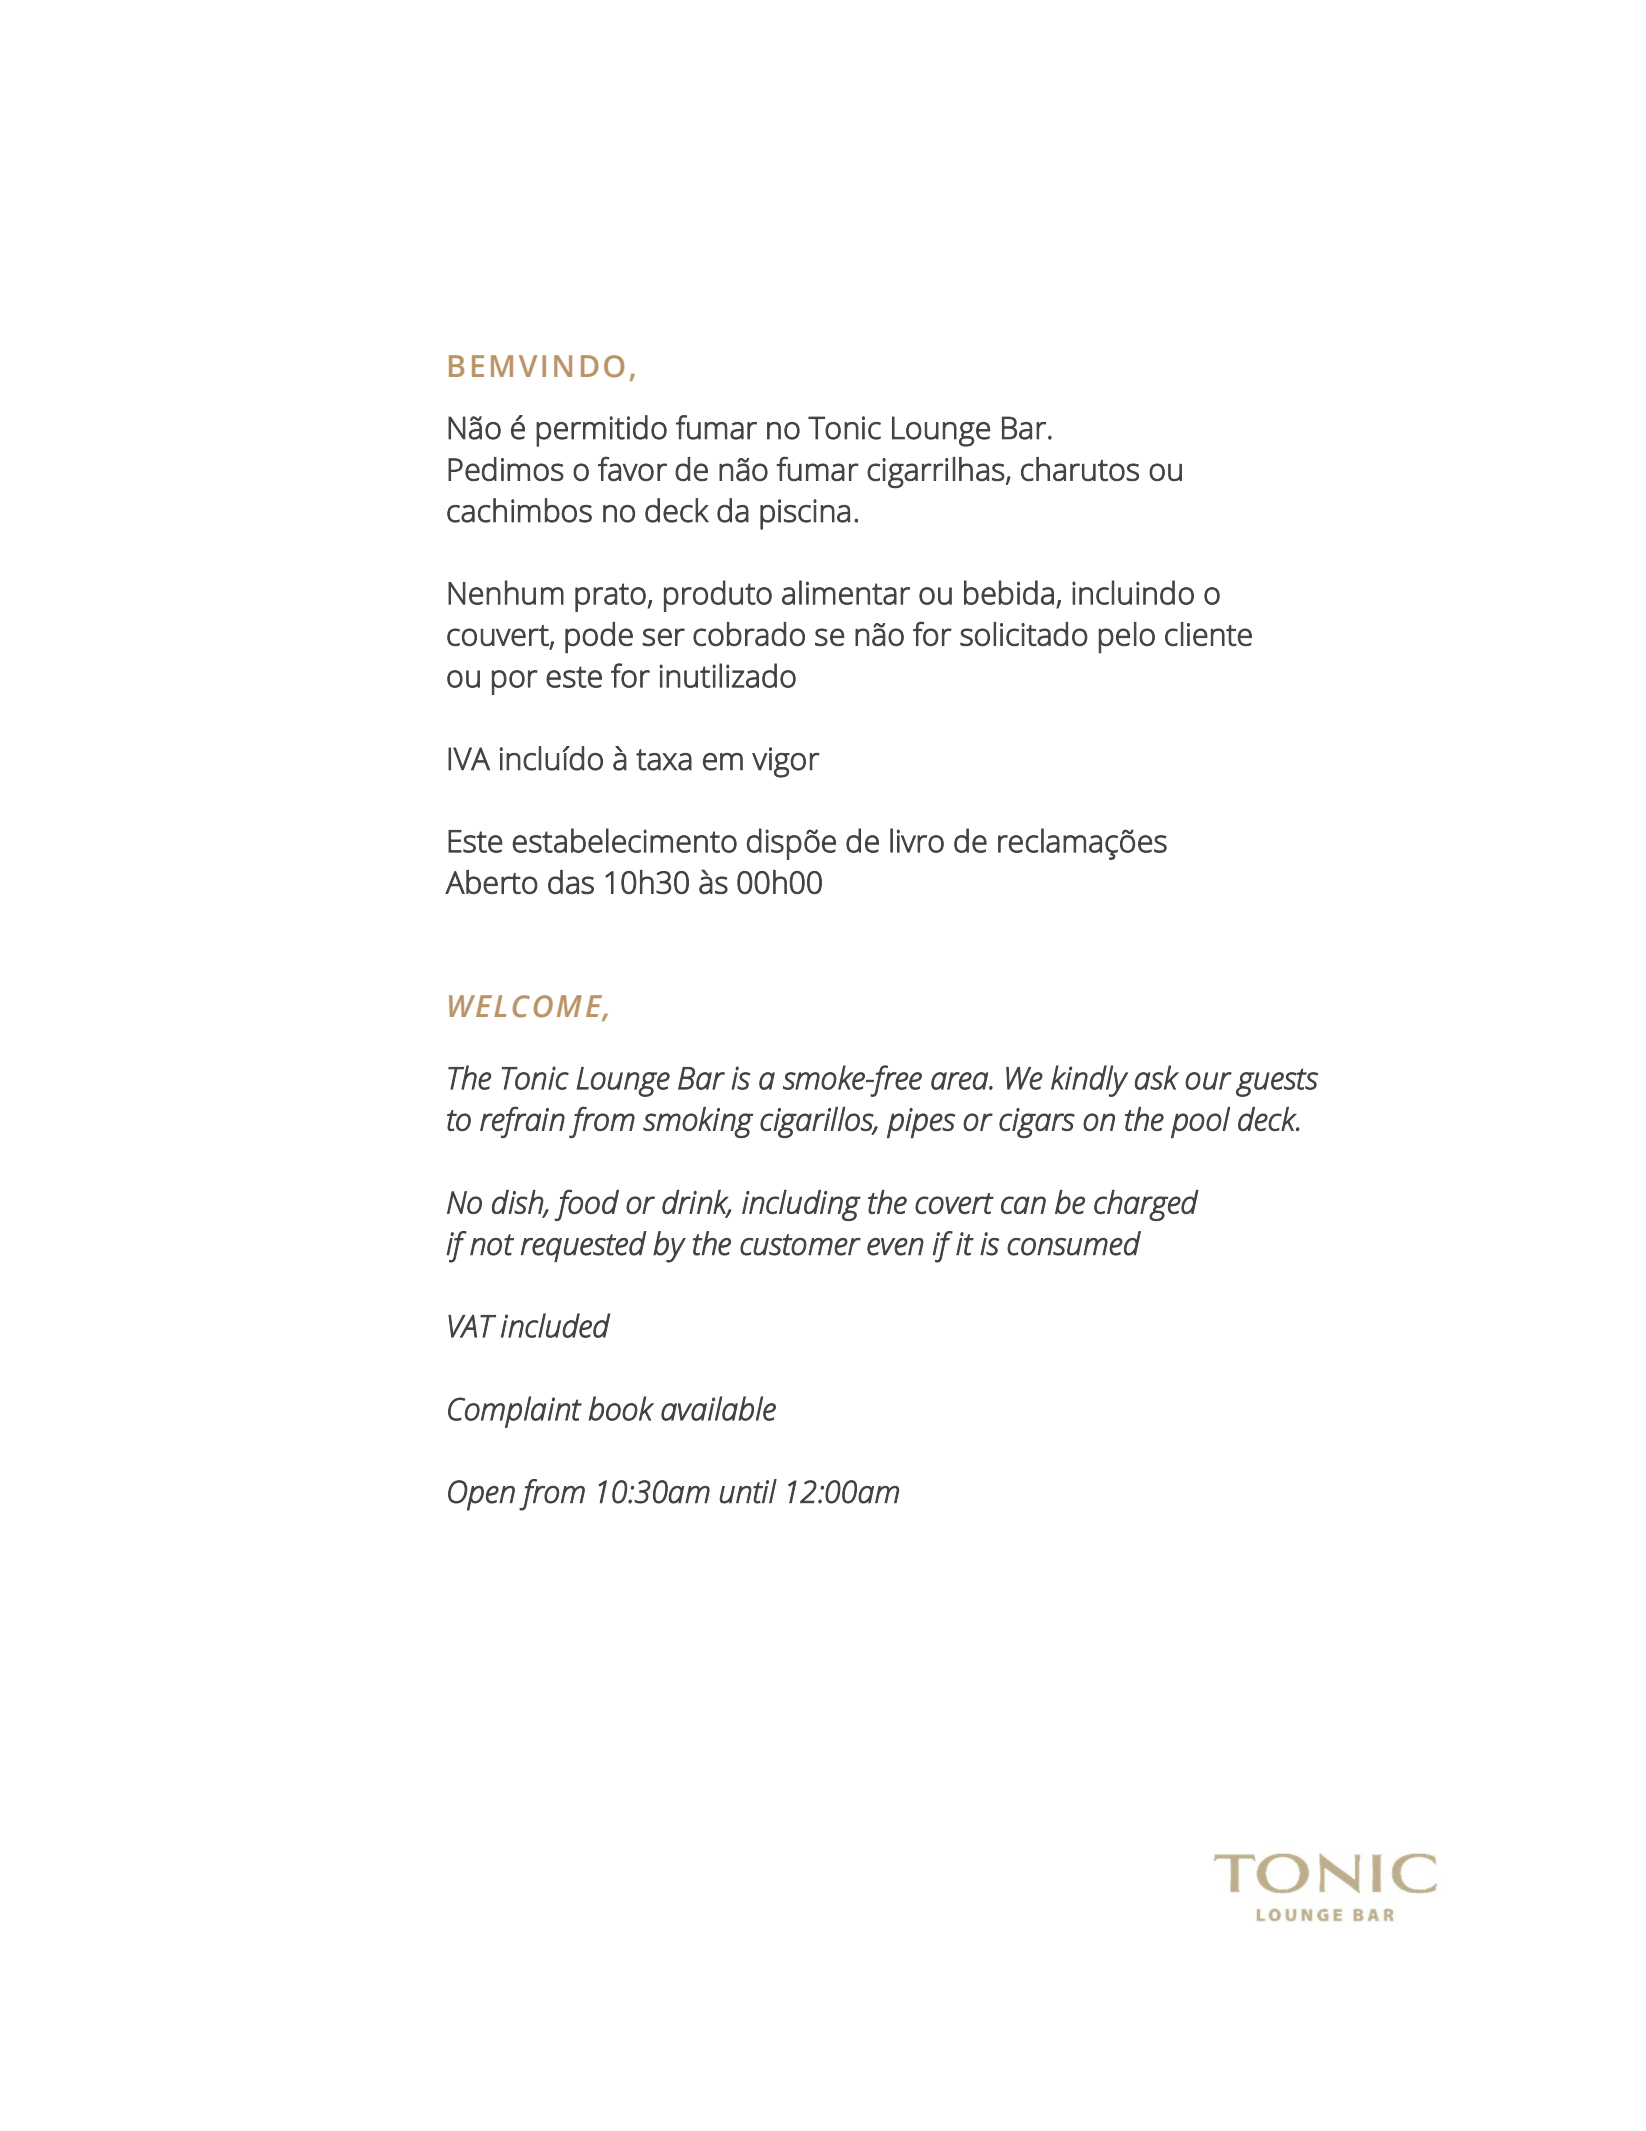  What do you see at coordinates (921, 1123) in the screenshot?
I see `pipes` at bounding box center [921, 1123].
